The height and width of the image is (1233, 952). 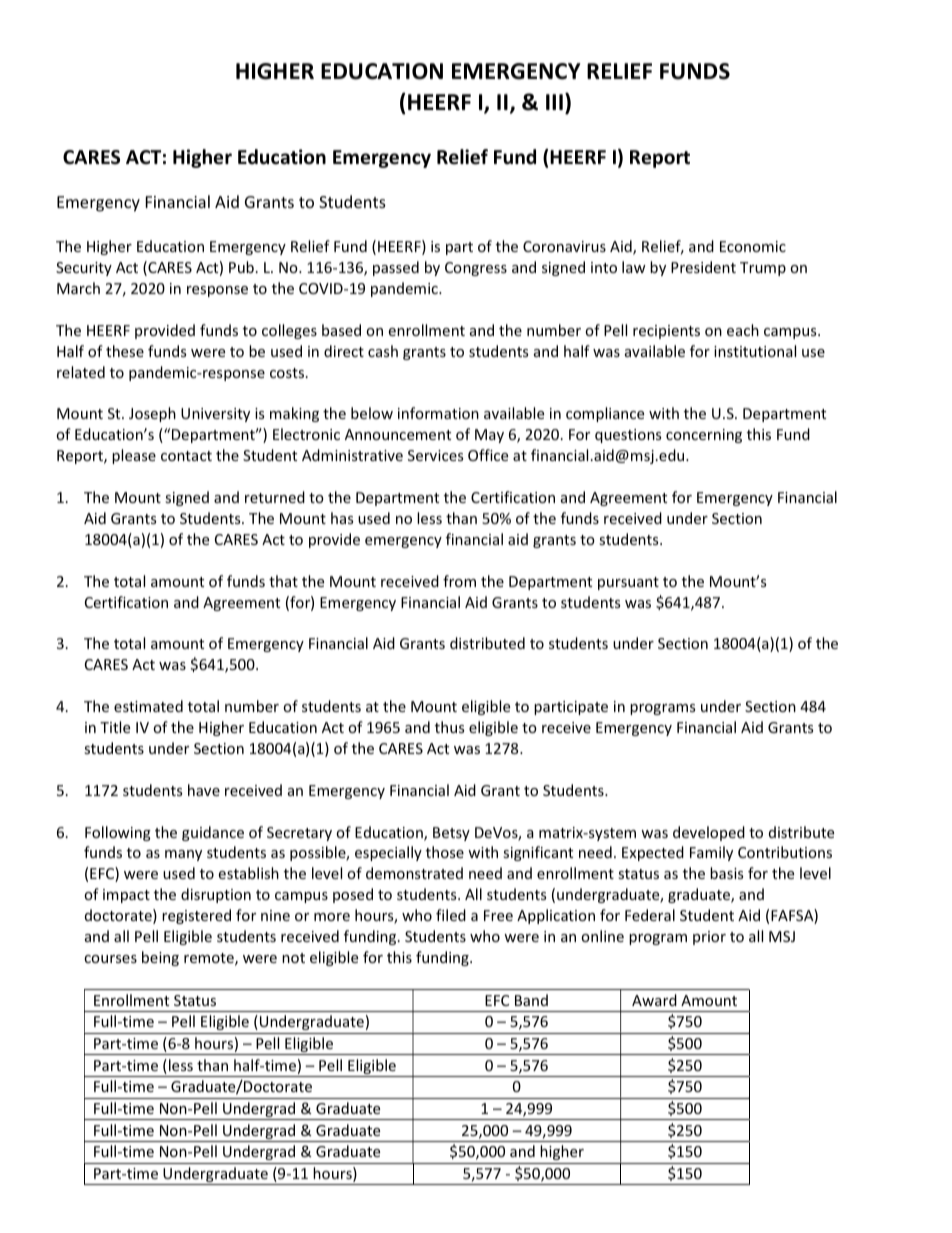 I want to click on being, so click(x=160, y=958).
